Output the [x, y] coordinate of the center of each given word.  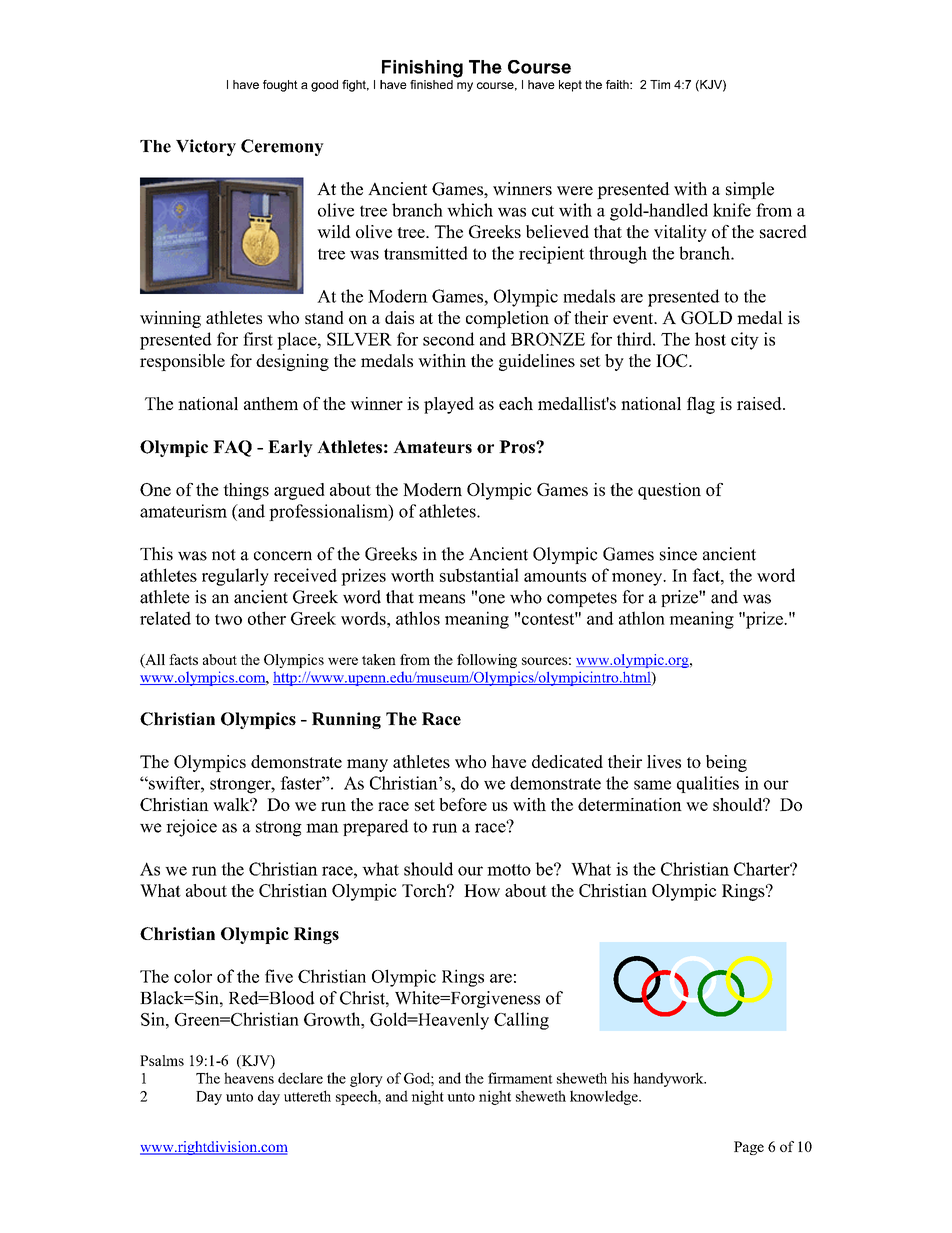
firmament [520, 1078]
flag [701, 405]
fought [280, 86]
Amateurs [432, 447]
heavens [249, 1078]
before [463, 804]
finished [431, 84]
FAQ [232, 448]
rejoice [191, 828]
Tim [660, 84]
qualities [708, 784]
